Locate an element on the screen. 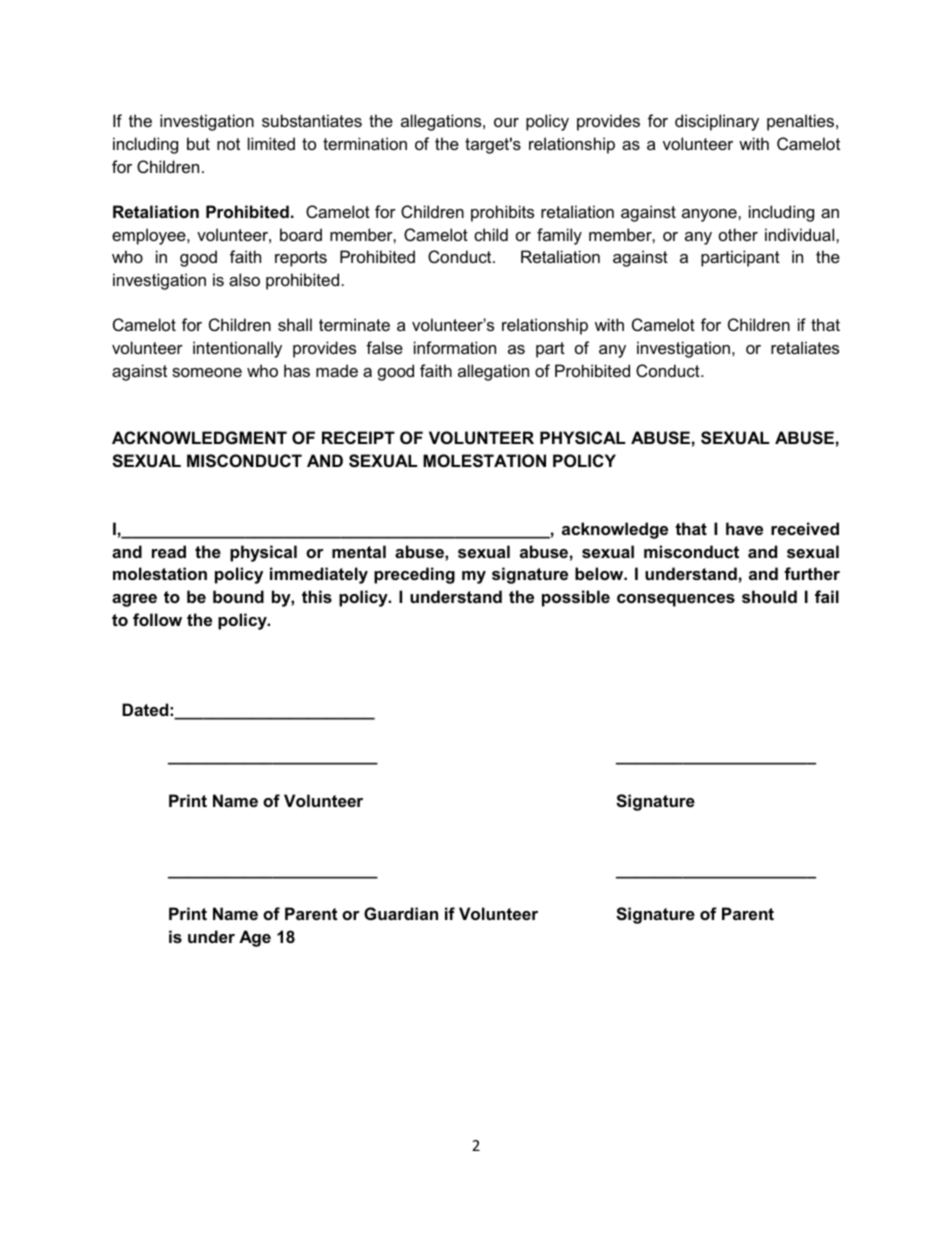 This screenshot has height=1233, width=952. preceding is located at coordinates (414, 575).
